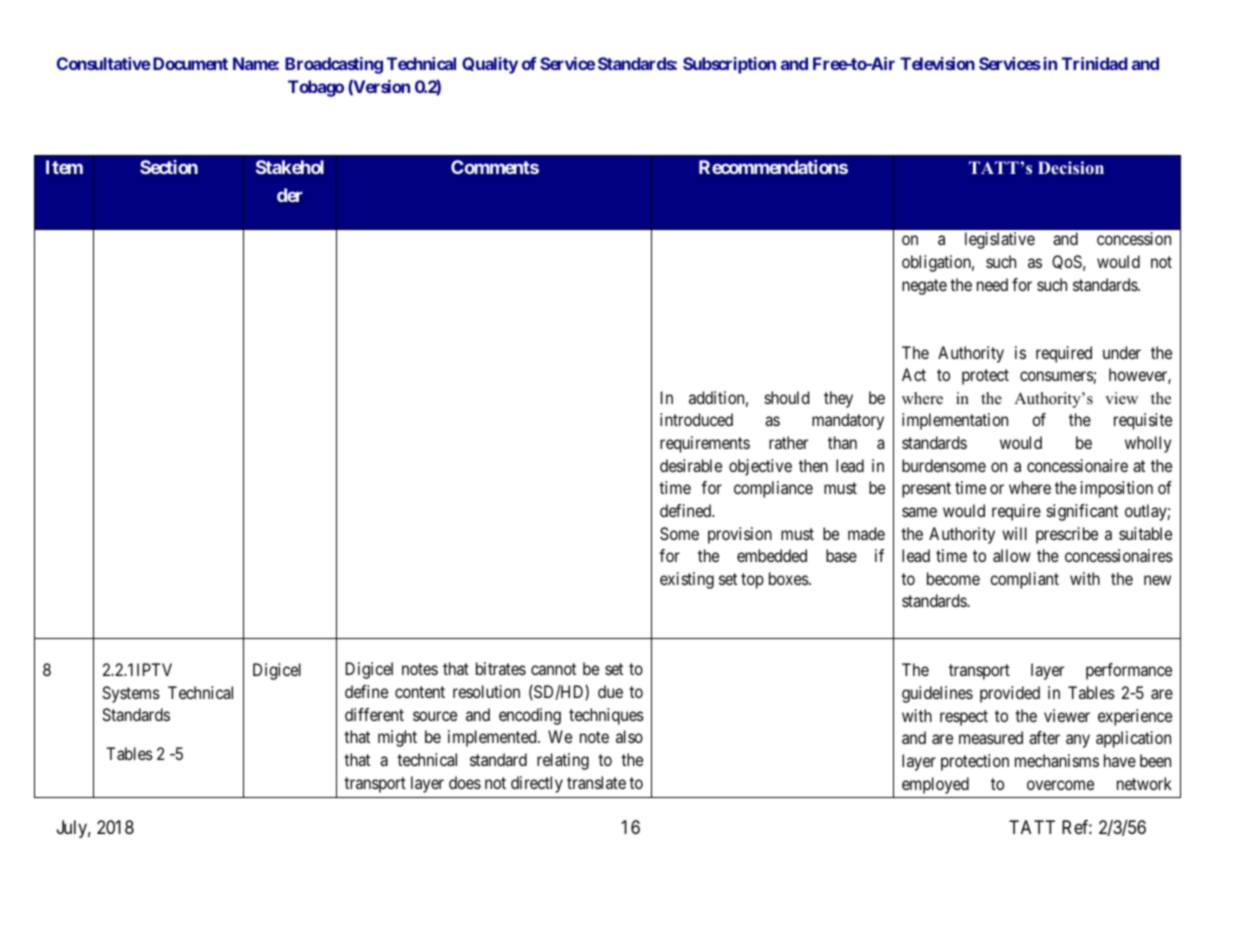 The height and width of the document is (952, 1233). I want to click on introduced, so click(696, 419).
